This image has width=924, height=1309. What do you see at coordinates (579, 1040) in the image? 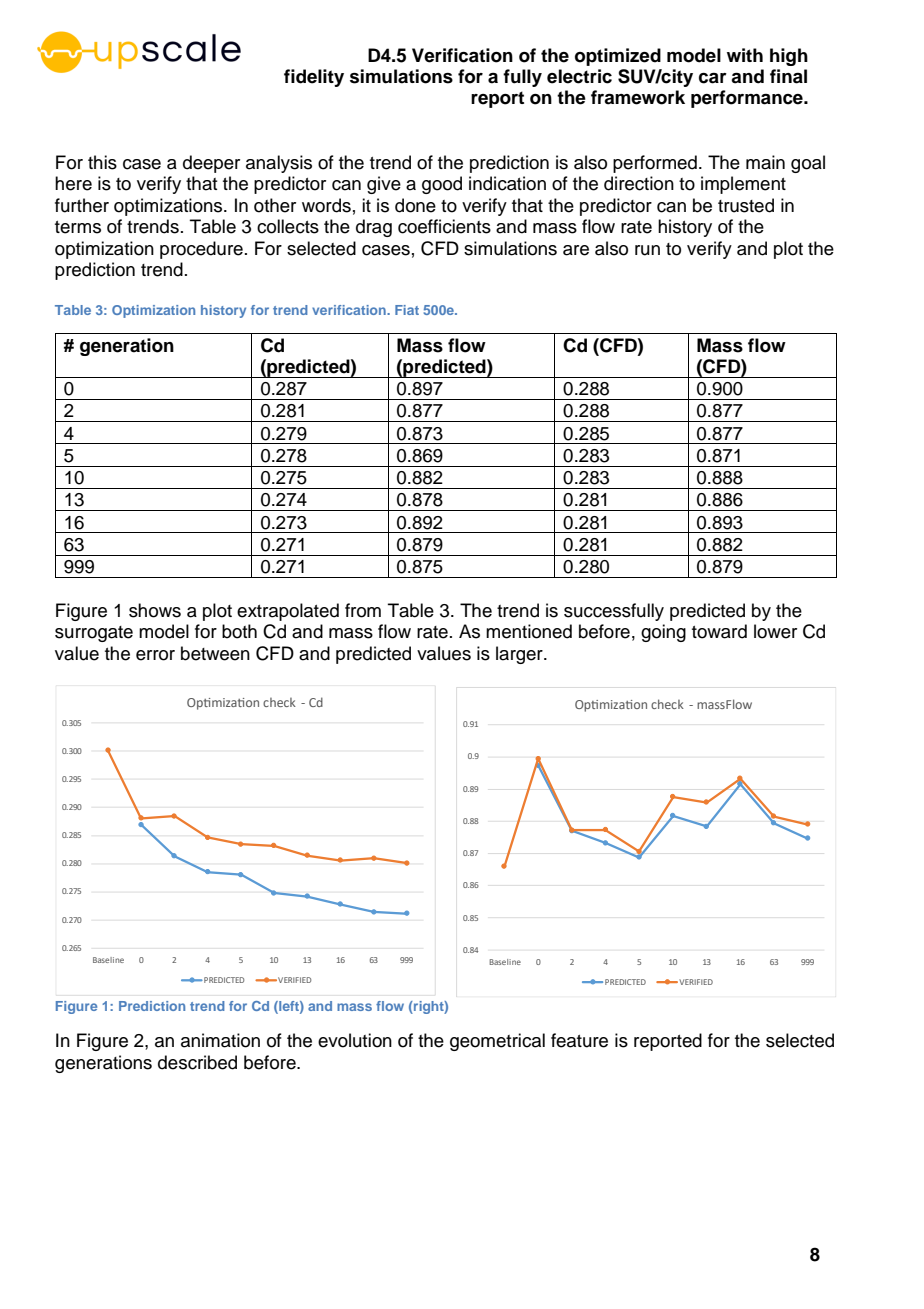
I see `feature` at bounding box center [579, 1040].
